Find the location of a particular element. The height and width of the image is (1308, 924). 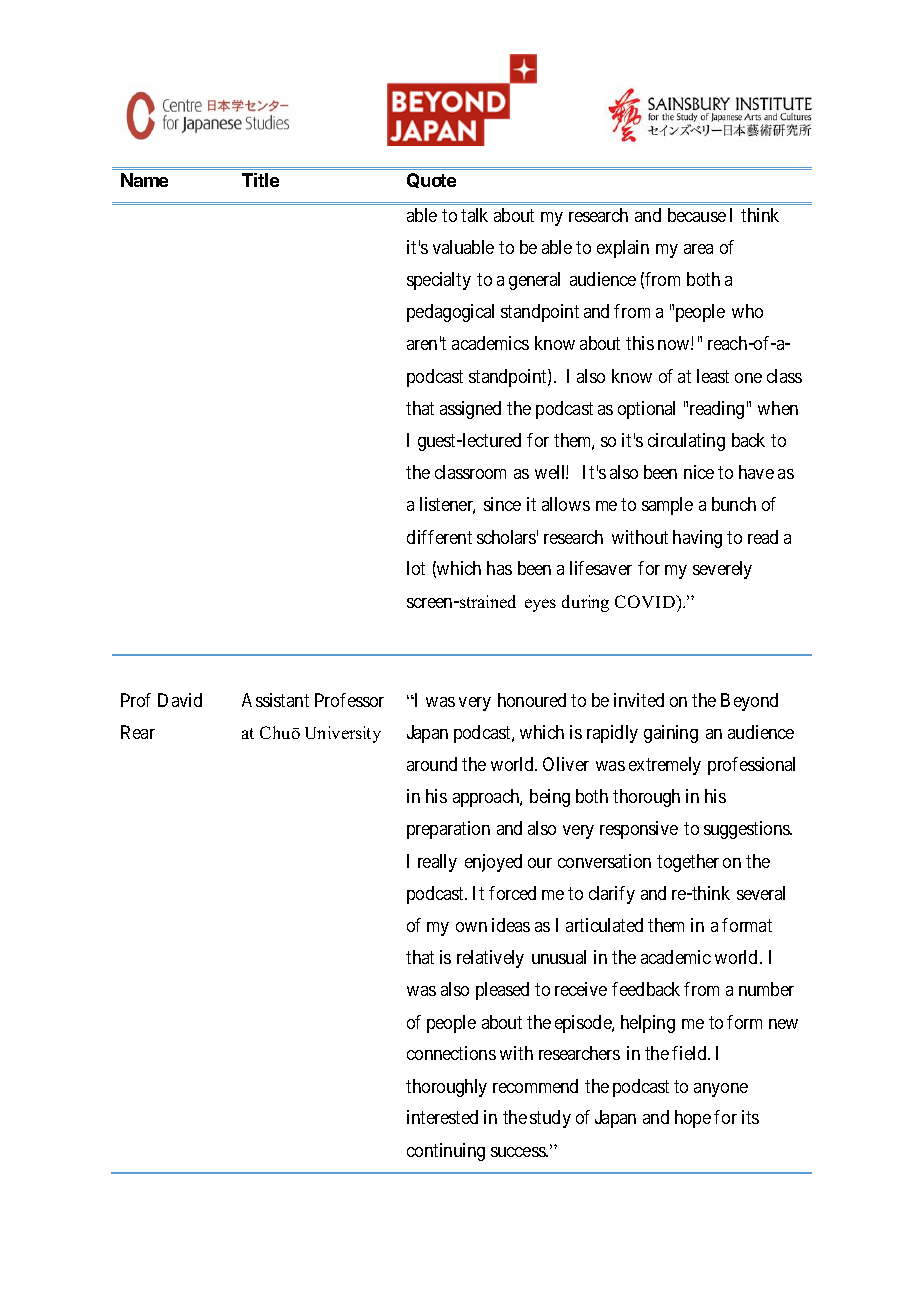

Title is located at coordinates (260, 180).
